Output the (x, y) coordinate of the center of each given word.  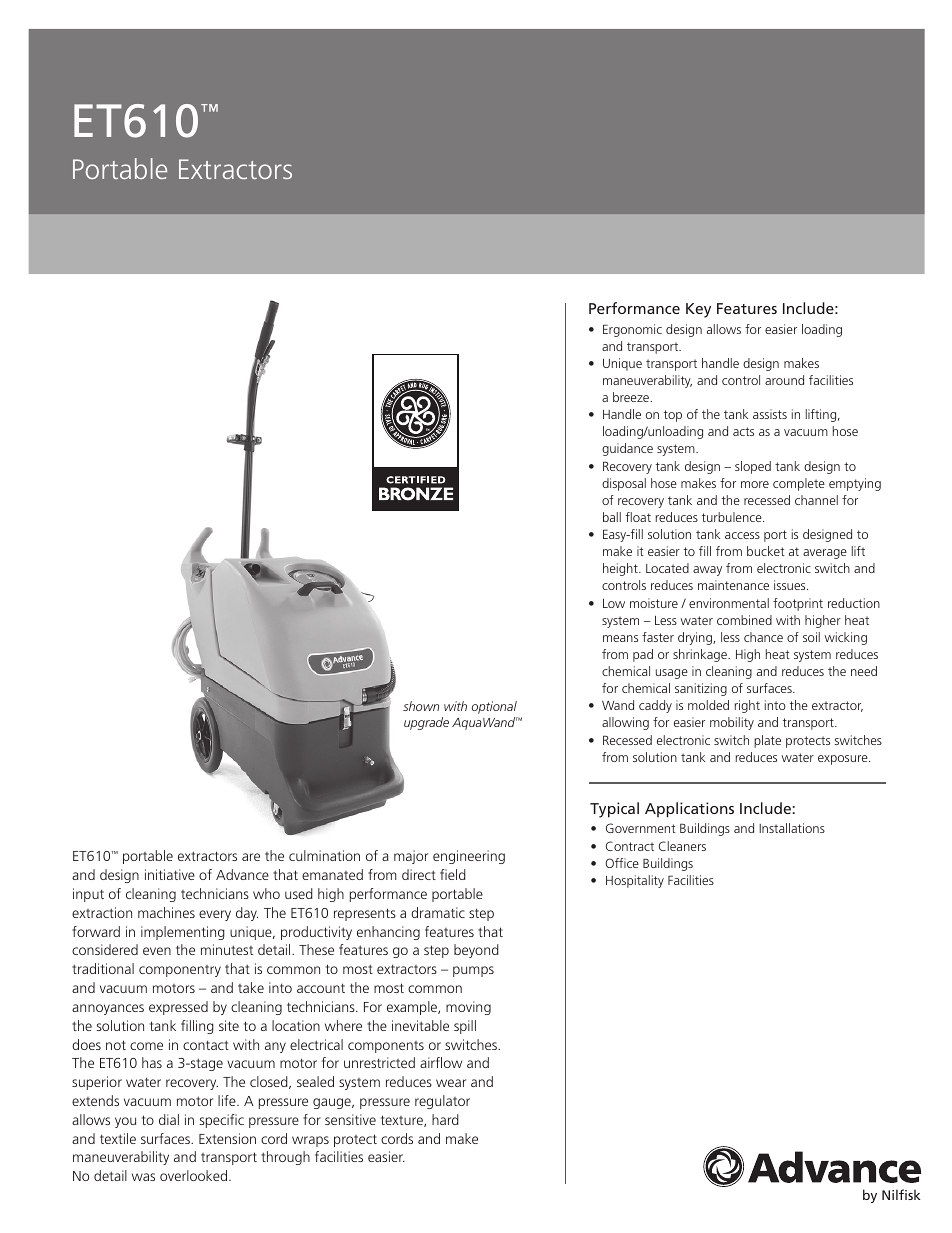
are (251, 857)
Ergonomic (632, 330)
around (784, 380)
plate (767, 741)
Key (698, 310)
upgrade (426, 723)
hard (445, 1119)
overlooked (195, 1175)
